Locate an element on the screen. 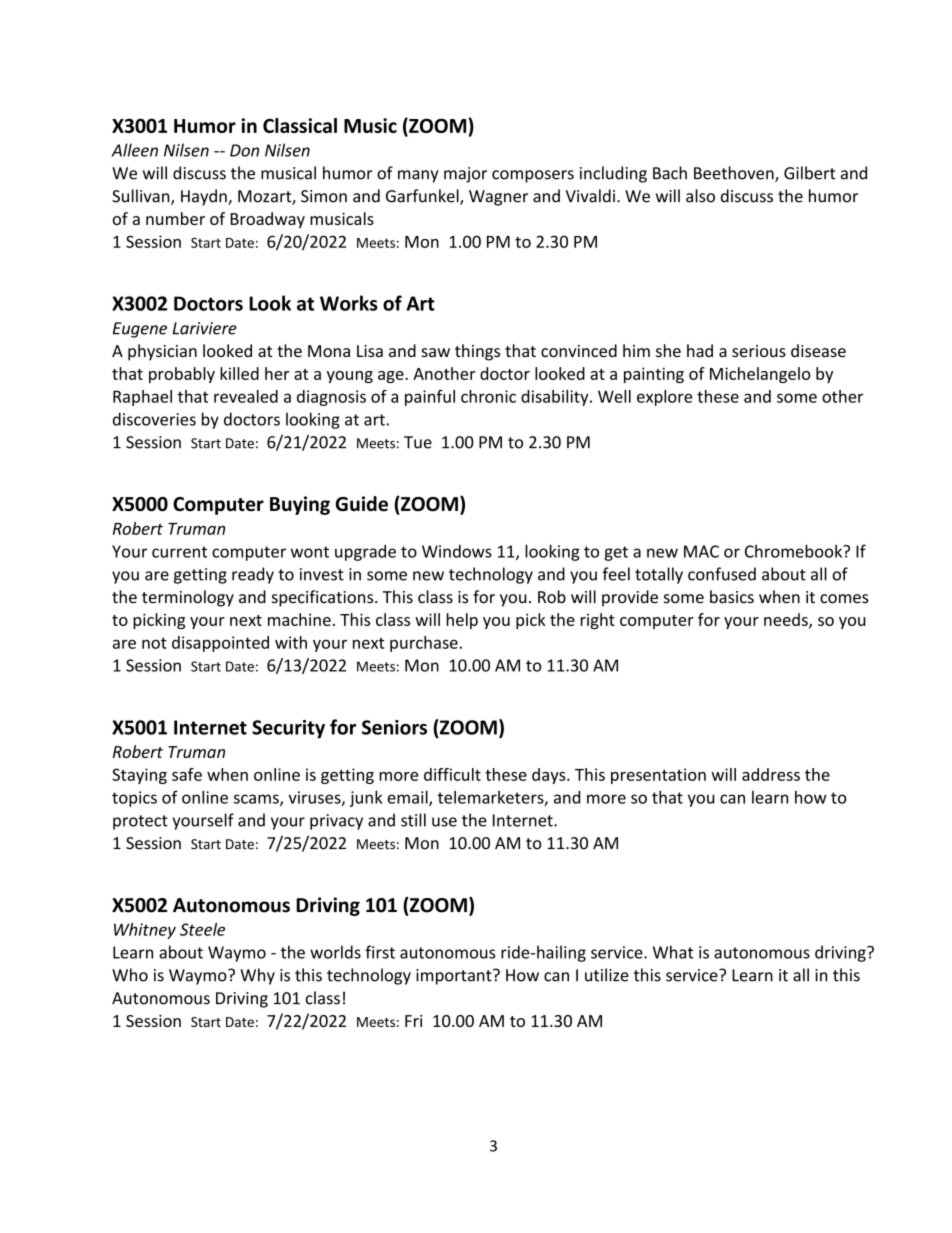  help is located at coordinates (462, 621).
